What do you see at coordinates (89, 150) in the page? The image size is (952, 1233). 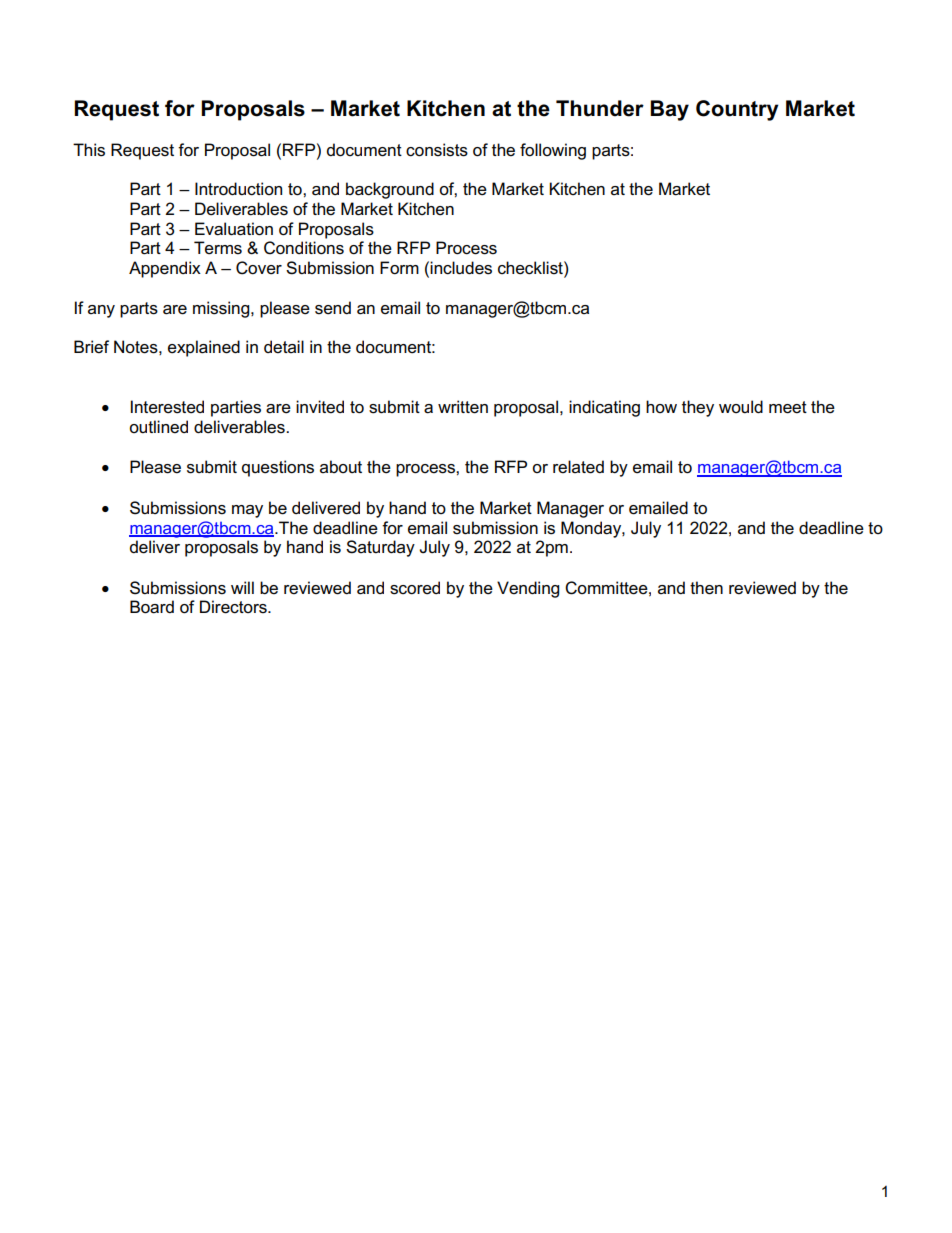 I see `This` at bounding box center [89, 150].
